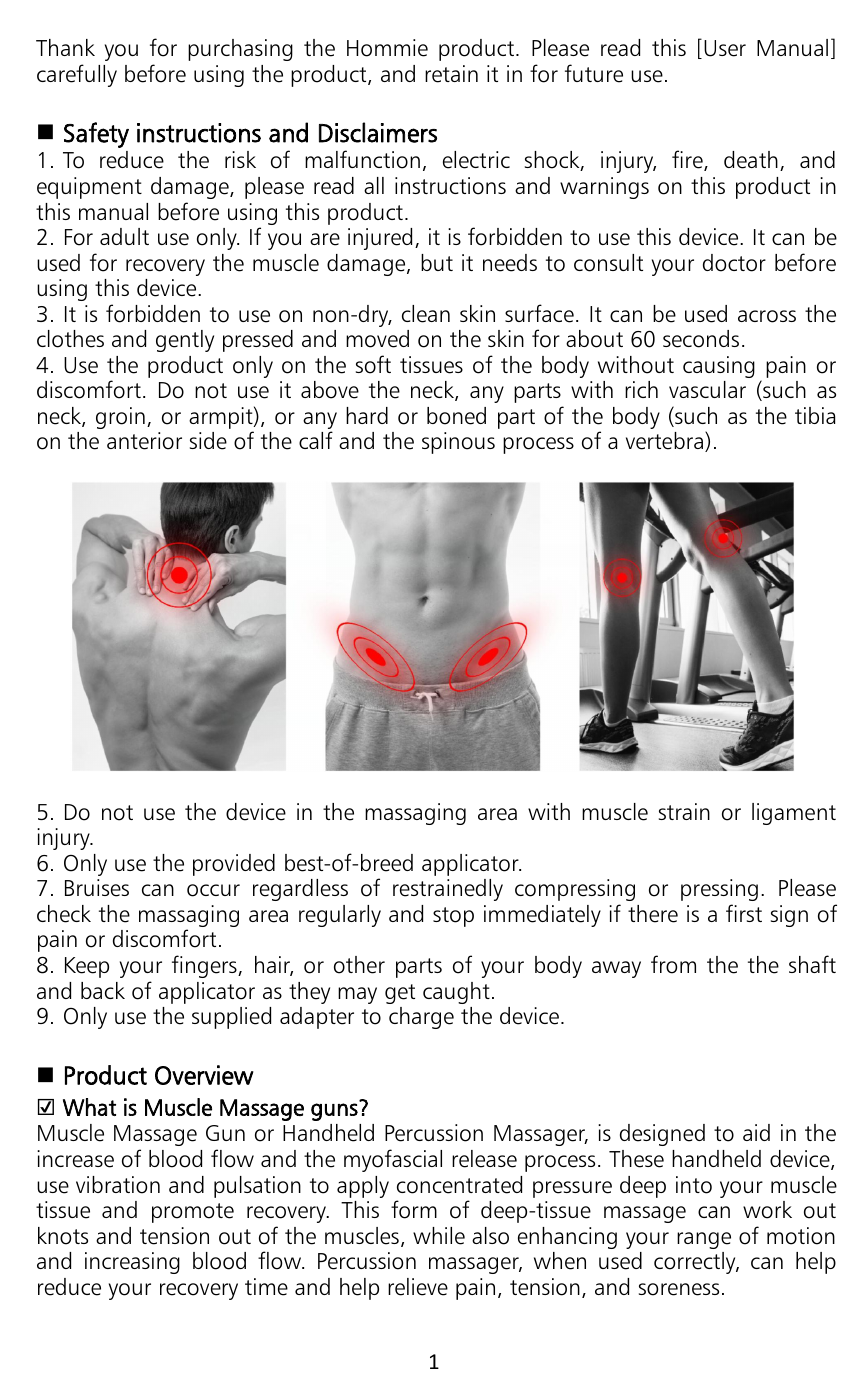 This screenshot has width=868, height=1375. Describe the element at coordinates (451, 74) in the screenshot. I see `retain` at that location.
